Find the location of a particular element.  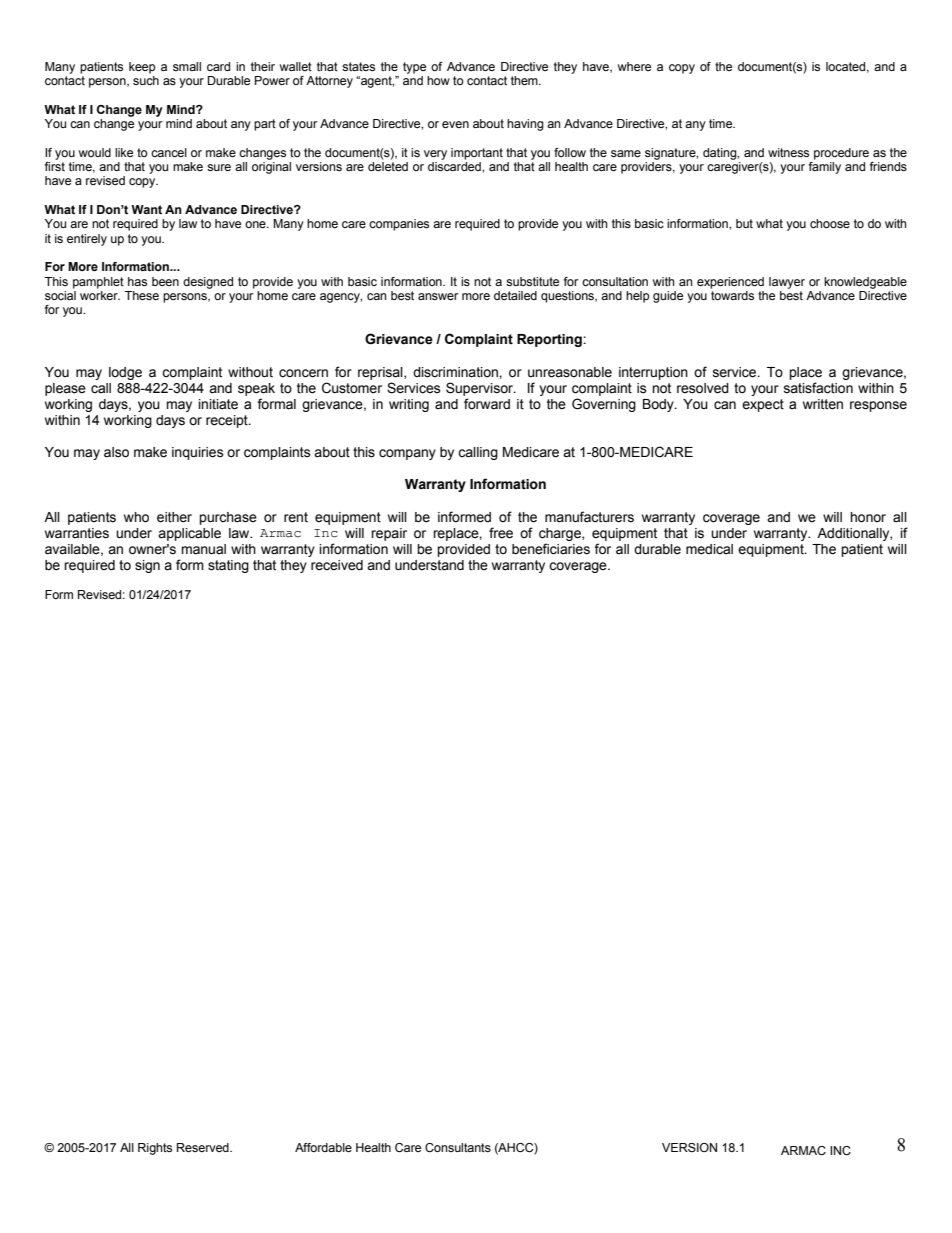

stating is located at coordinates (228, 566).
